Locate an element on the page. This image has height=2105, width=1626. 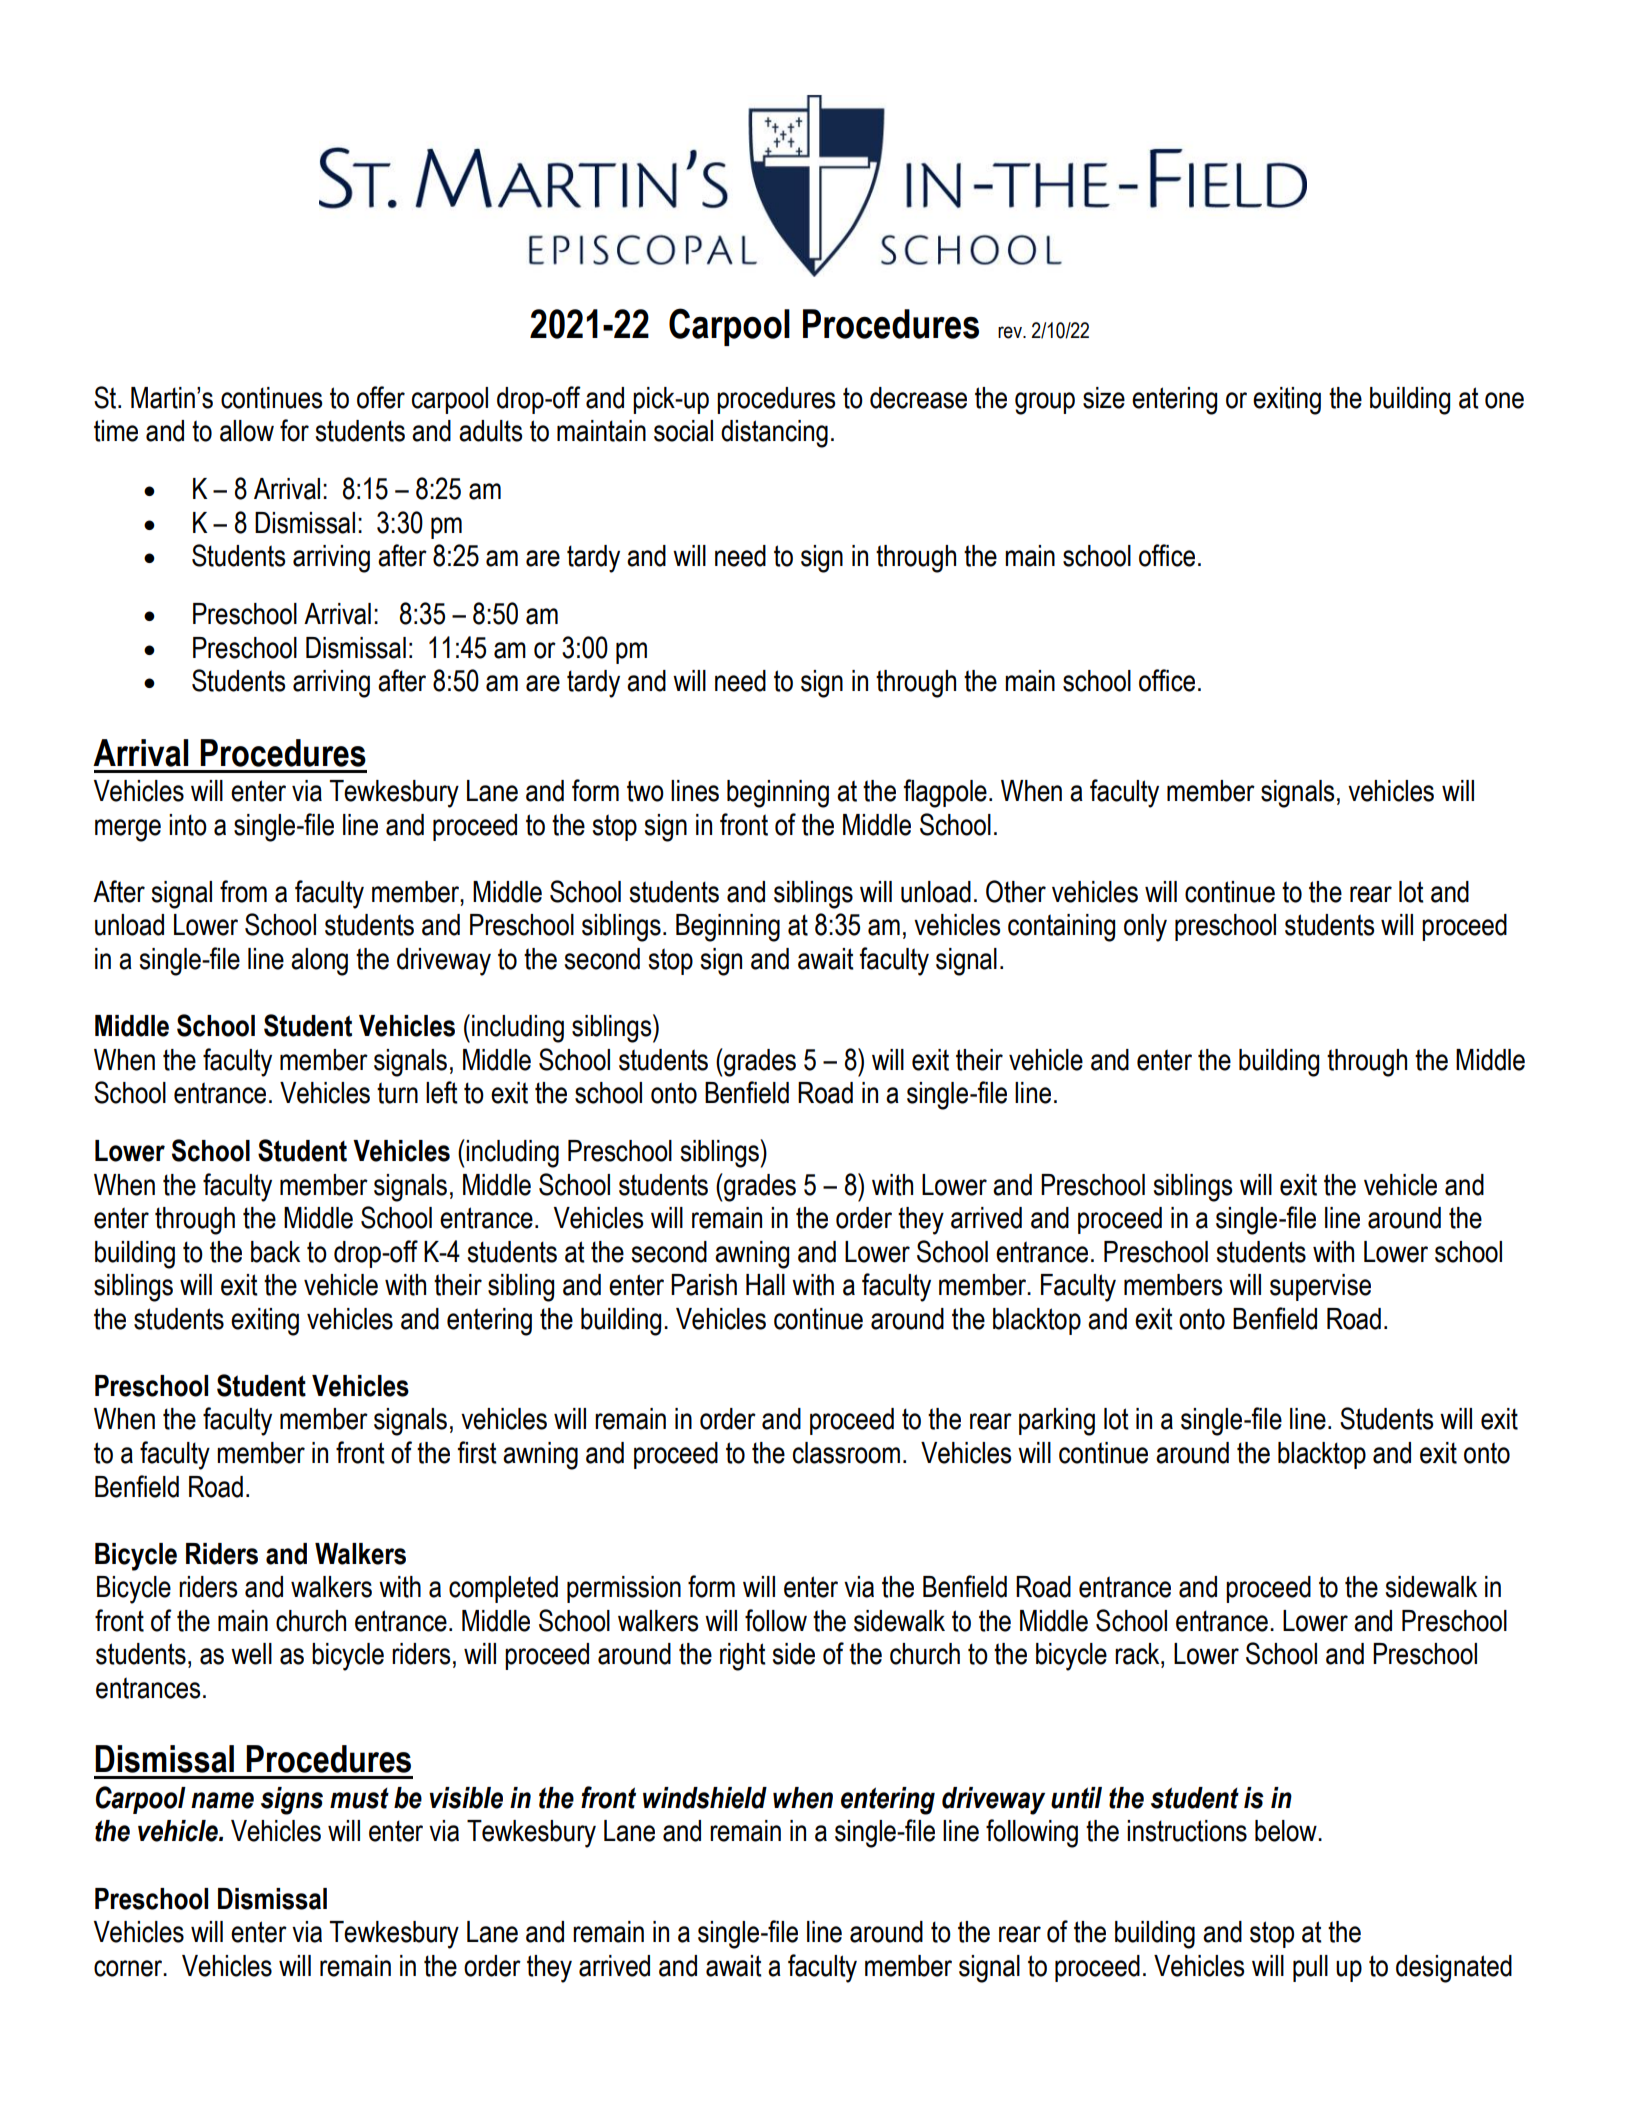
Hall is located at coordinates (765, 1285).
